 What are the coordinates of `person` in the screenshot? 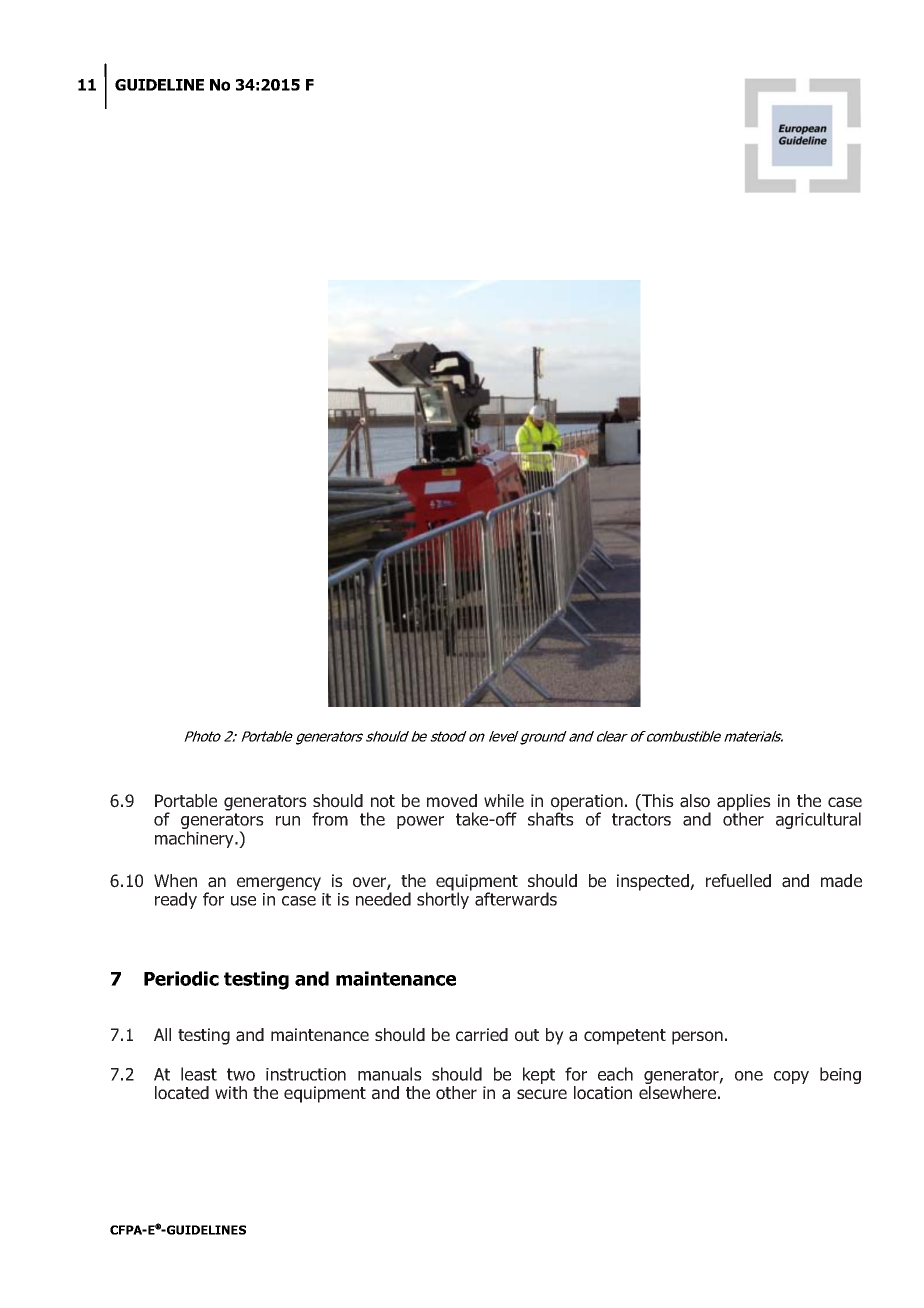 It's located at (697, 1038).
